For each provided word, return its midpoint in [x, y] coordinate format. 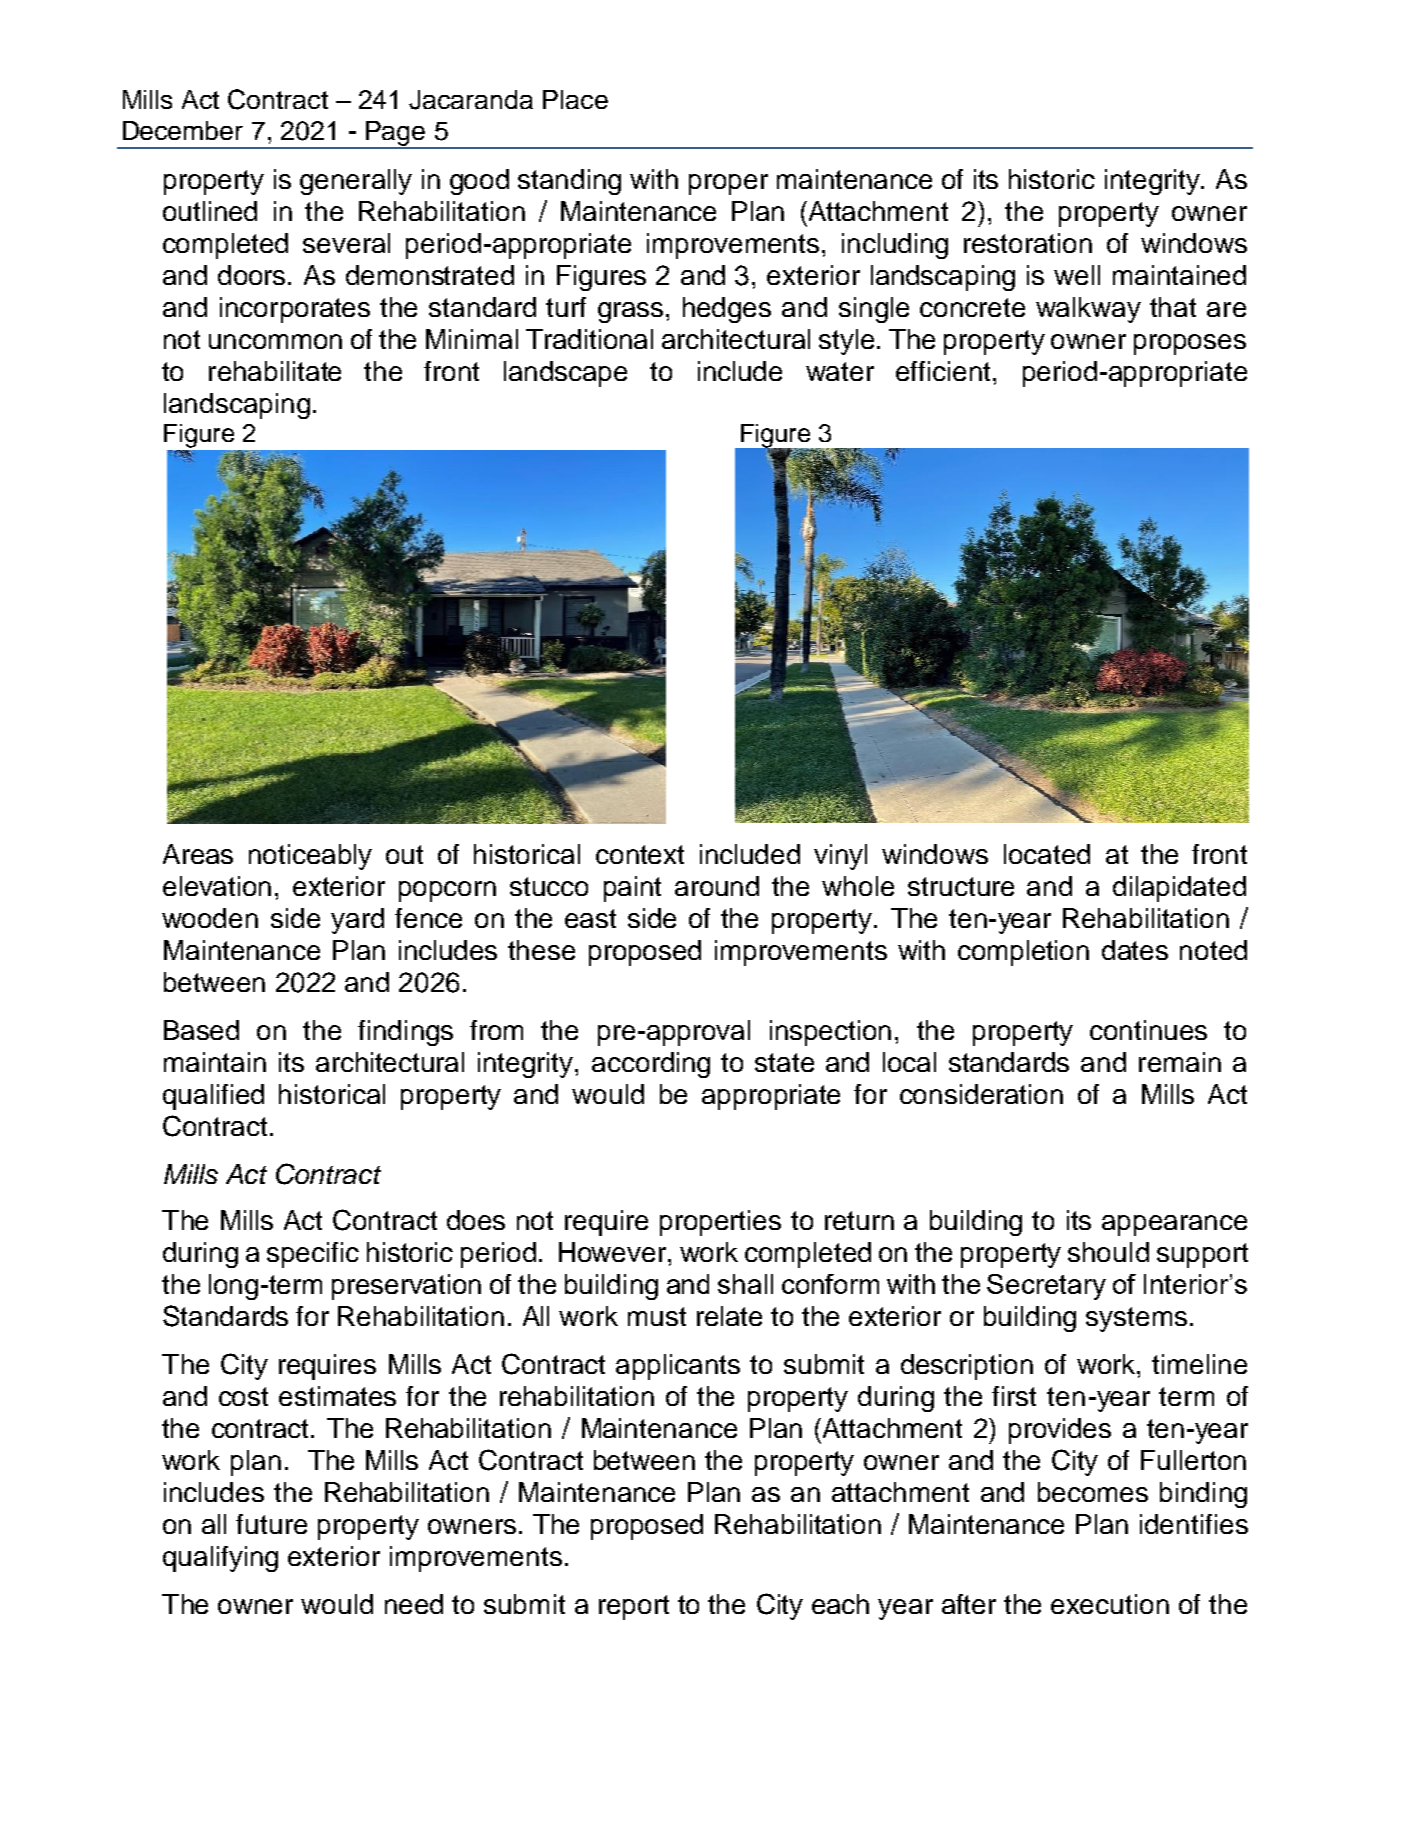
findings [405, 1033]
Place [575, 99]
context [640, 854]
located [1047, 854]
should [1108, 1252]
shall [745, 1284]
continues [1148, 1030]
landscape [565, 374]
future [271, 1524]
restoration [1028, 243]
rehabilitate [275, 371]
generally [356, 182]
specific [313, 1255]
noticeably [310, 857]
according [651, 1065]
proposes [1190, 344]
